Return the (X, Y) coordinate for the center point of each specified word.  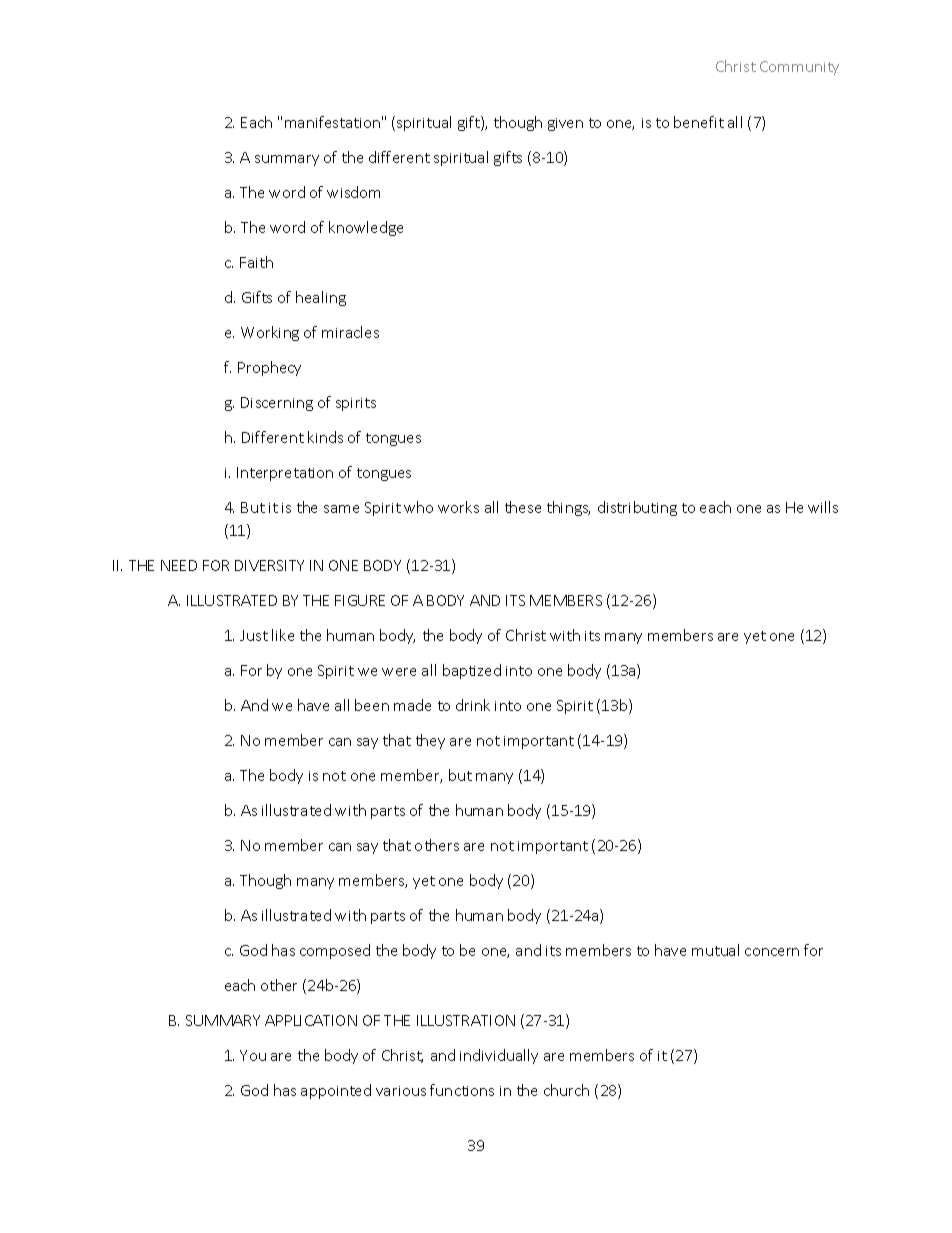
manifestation (332, 122)
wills (823, 507)
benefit (699, 122)
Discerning (277, 404)
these (523, 507)
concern (772, 952)
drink (473, 705)
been (372, 705)
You (253, 1055)
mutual (715, 950)
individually (499, 1056)
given (565, 124)
